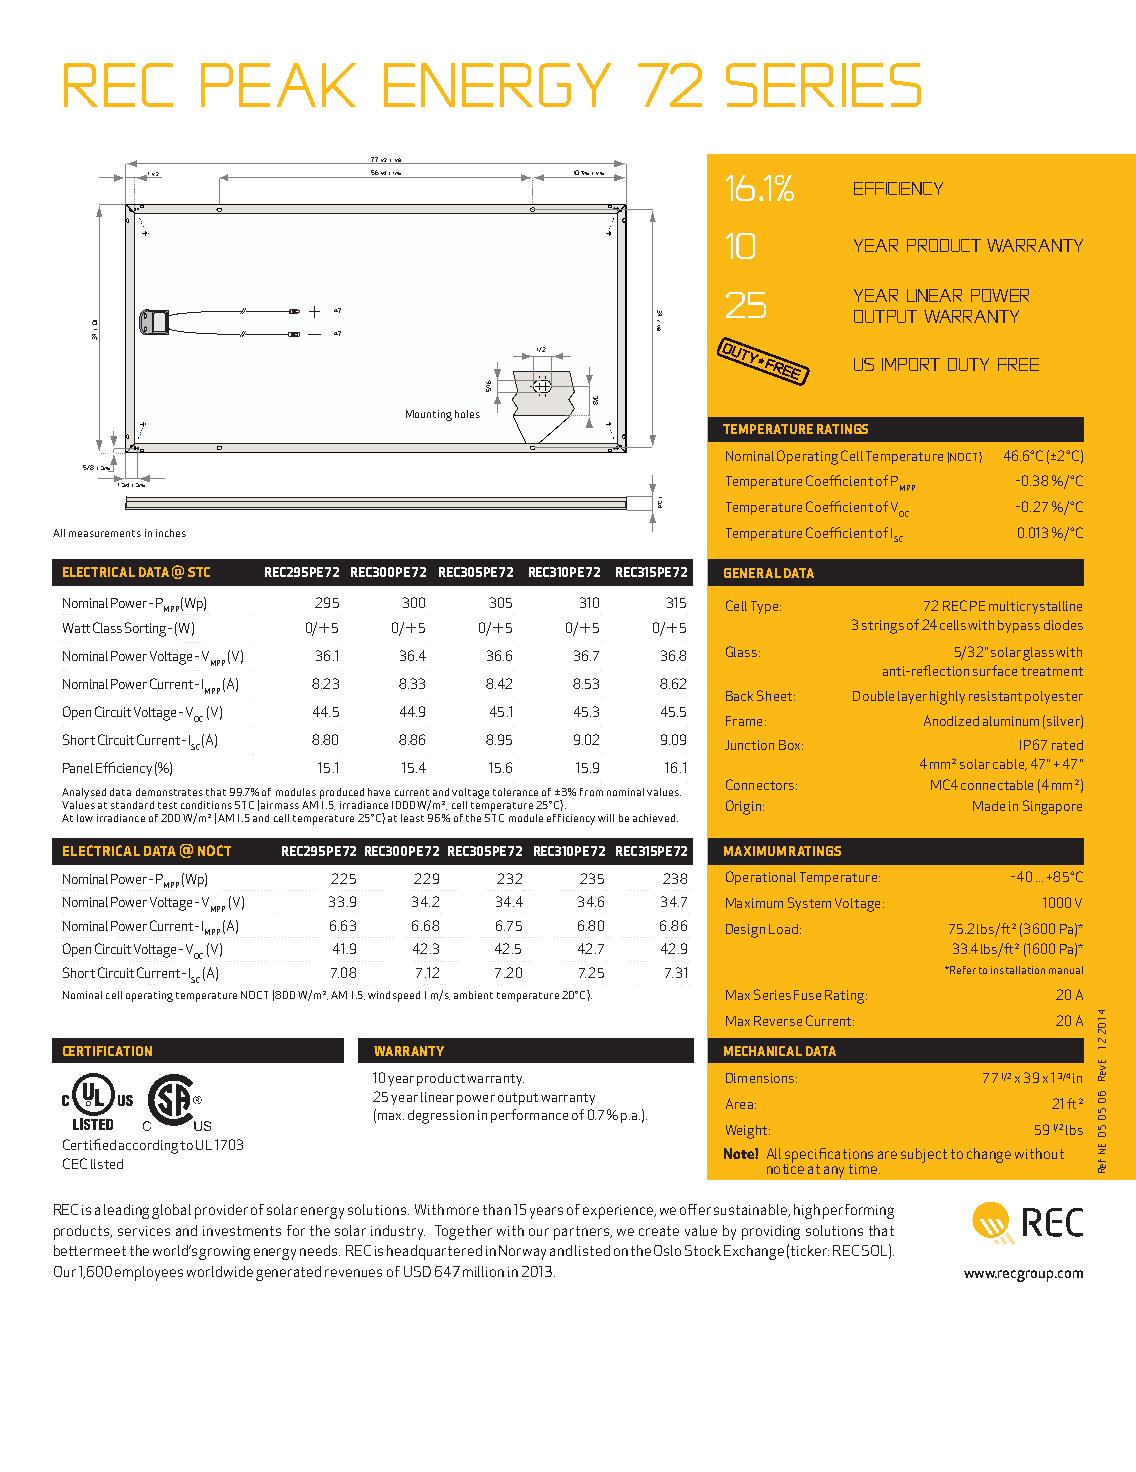  What do you see at coordinates (858, 1211) in the screenshot?
I see `performing` at bounding box center [858, 1211].
